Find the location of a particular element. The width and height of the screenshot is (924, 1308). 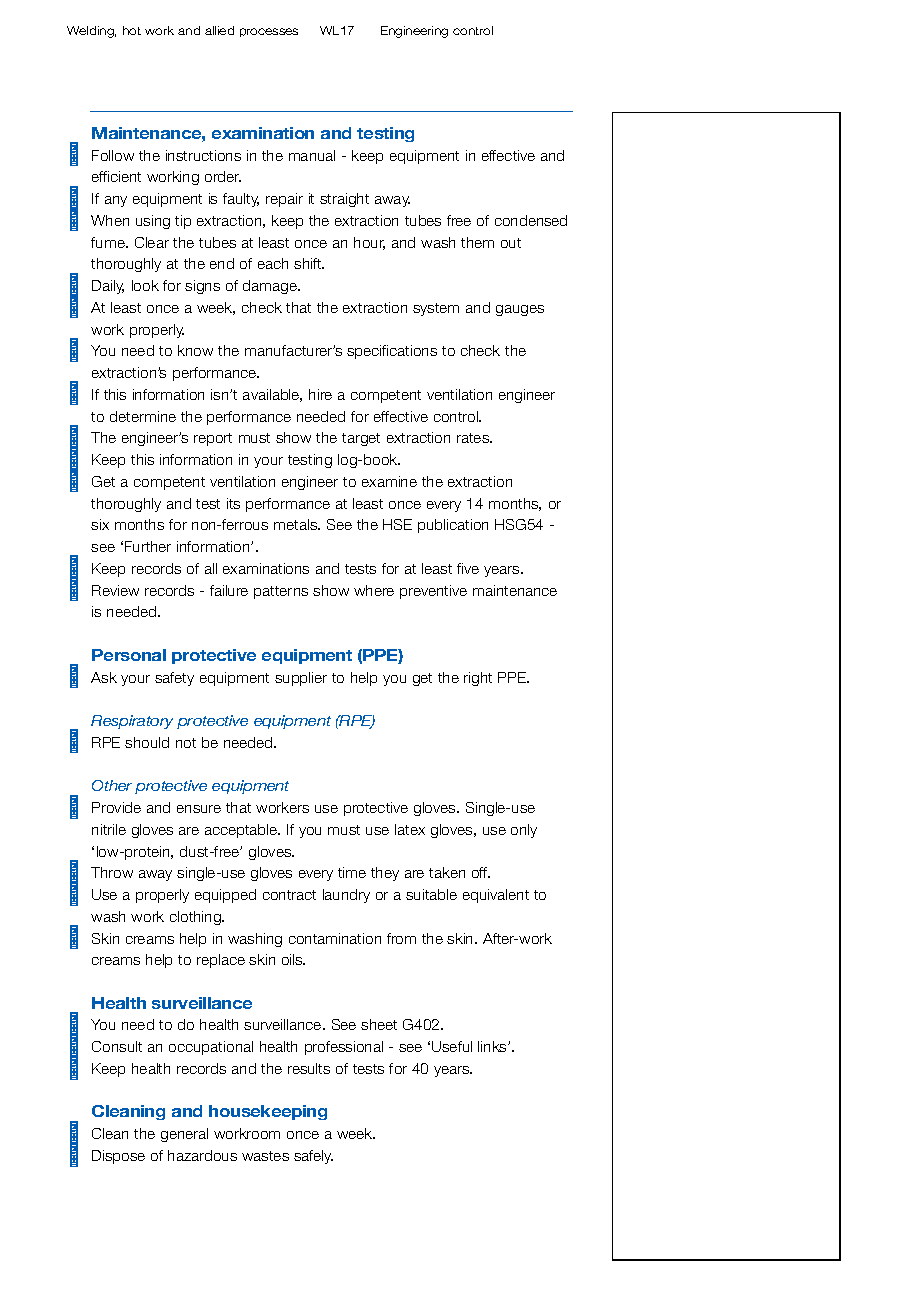

five is located at coordinates (468, 568).
